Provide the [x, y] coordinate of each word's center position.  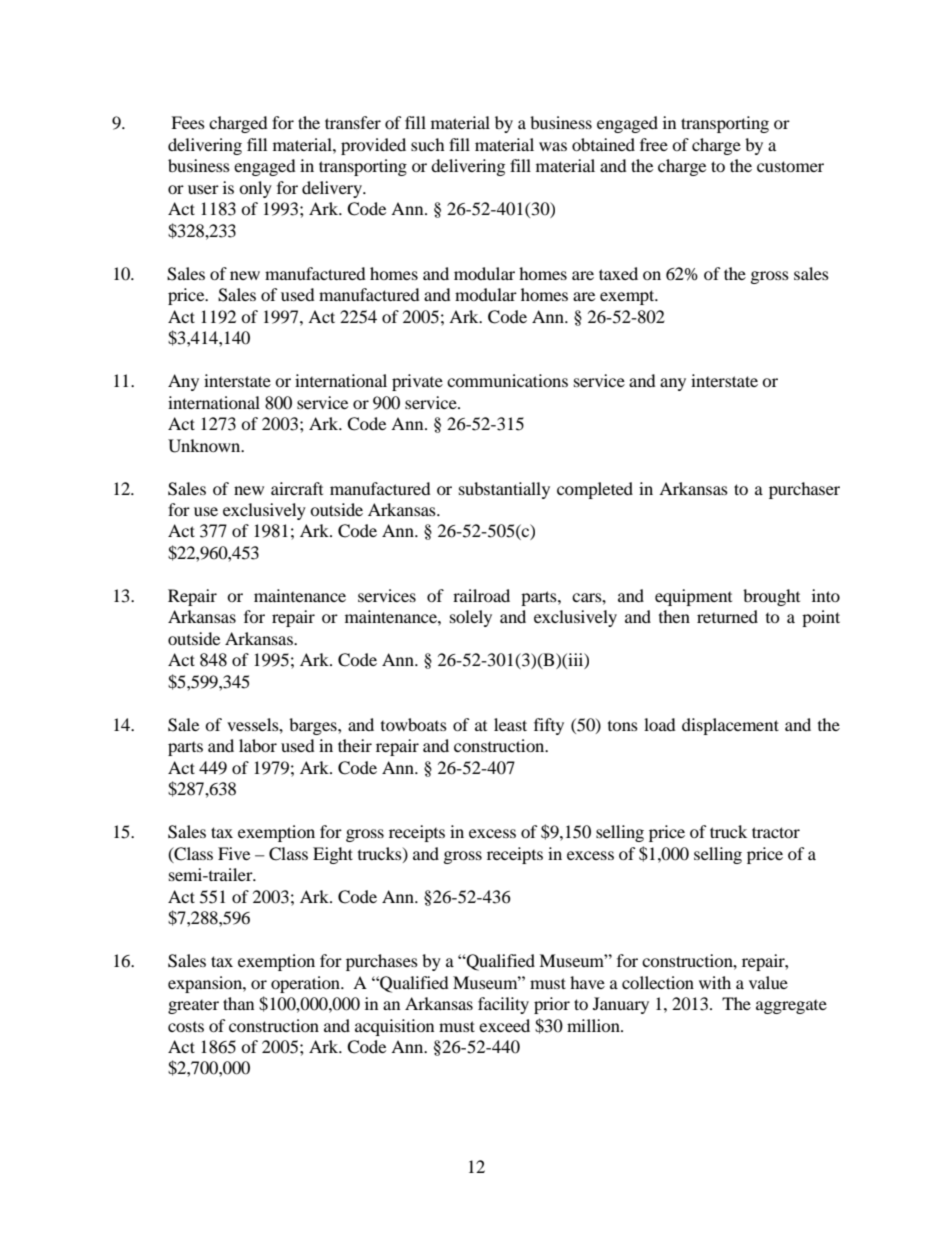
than [238, 1003]
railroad [481, 595]
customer [790, 166]
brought [771, 597]
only [255, 189]
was [553, 146]
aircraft [297, 488]
